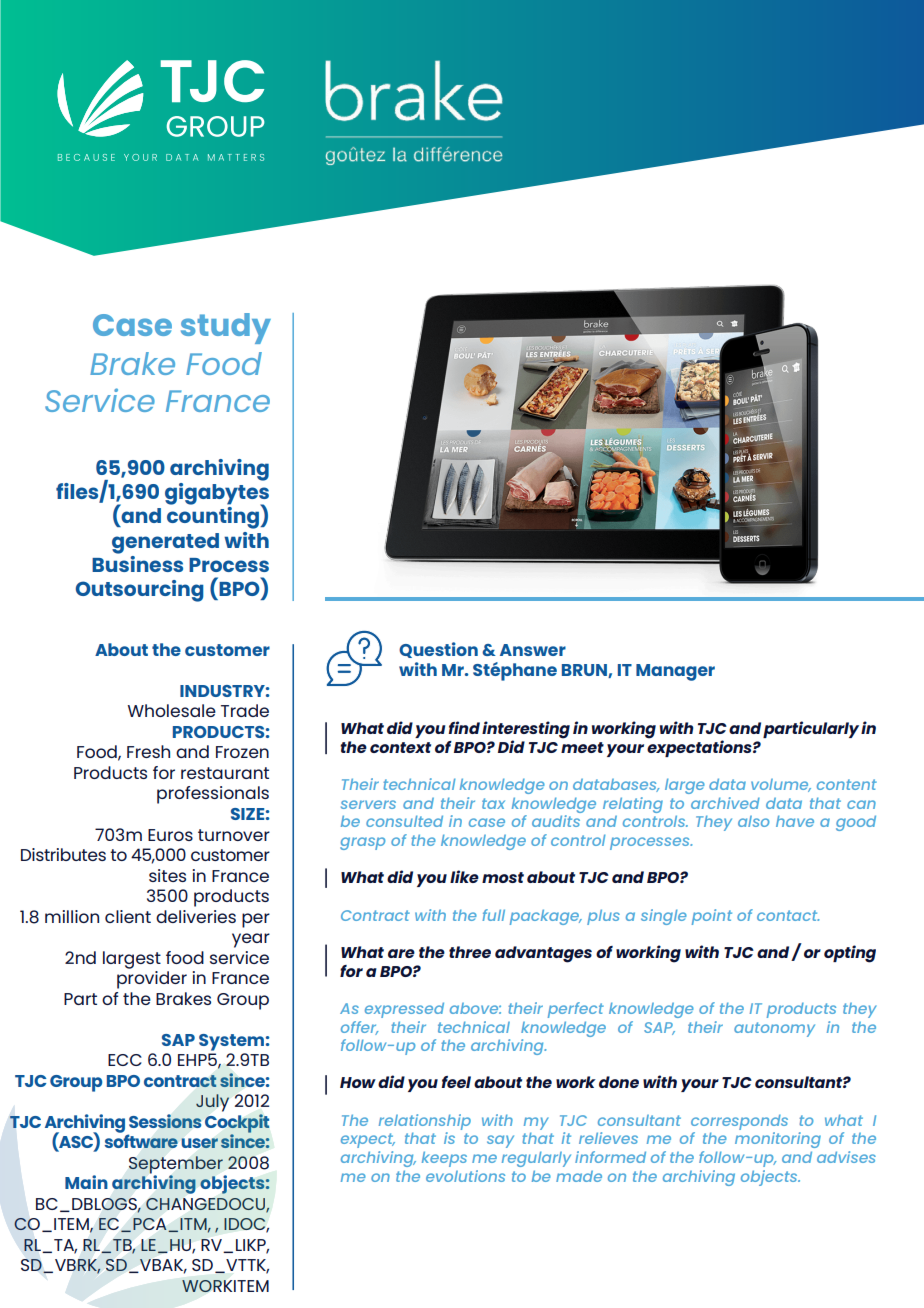 The image size is (924, 1308). I want to click on Outsourcing, so click(140, 591).
